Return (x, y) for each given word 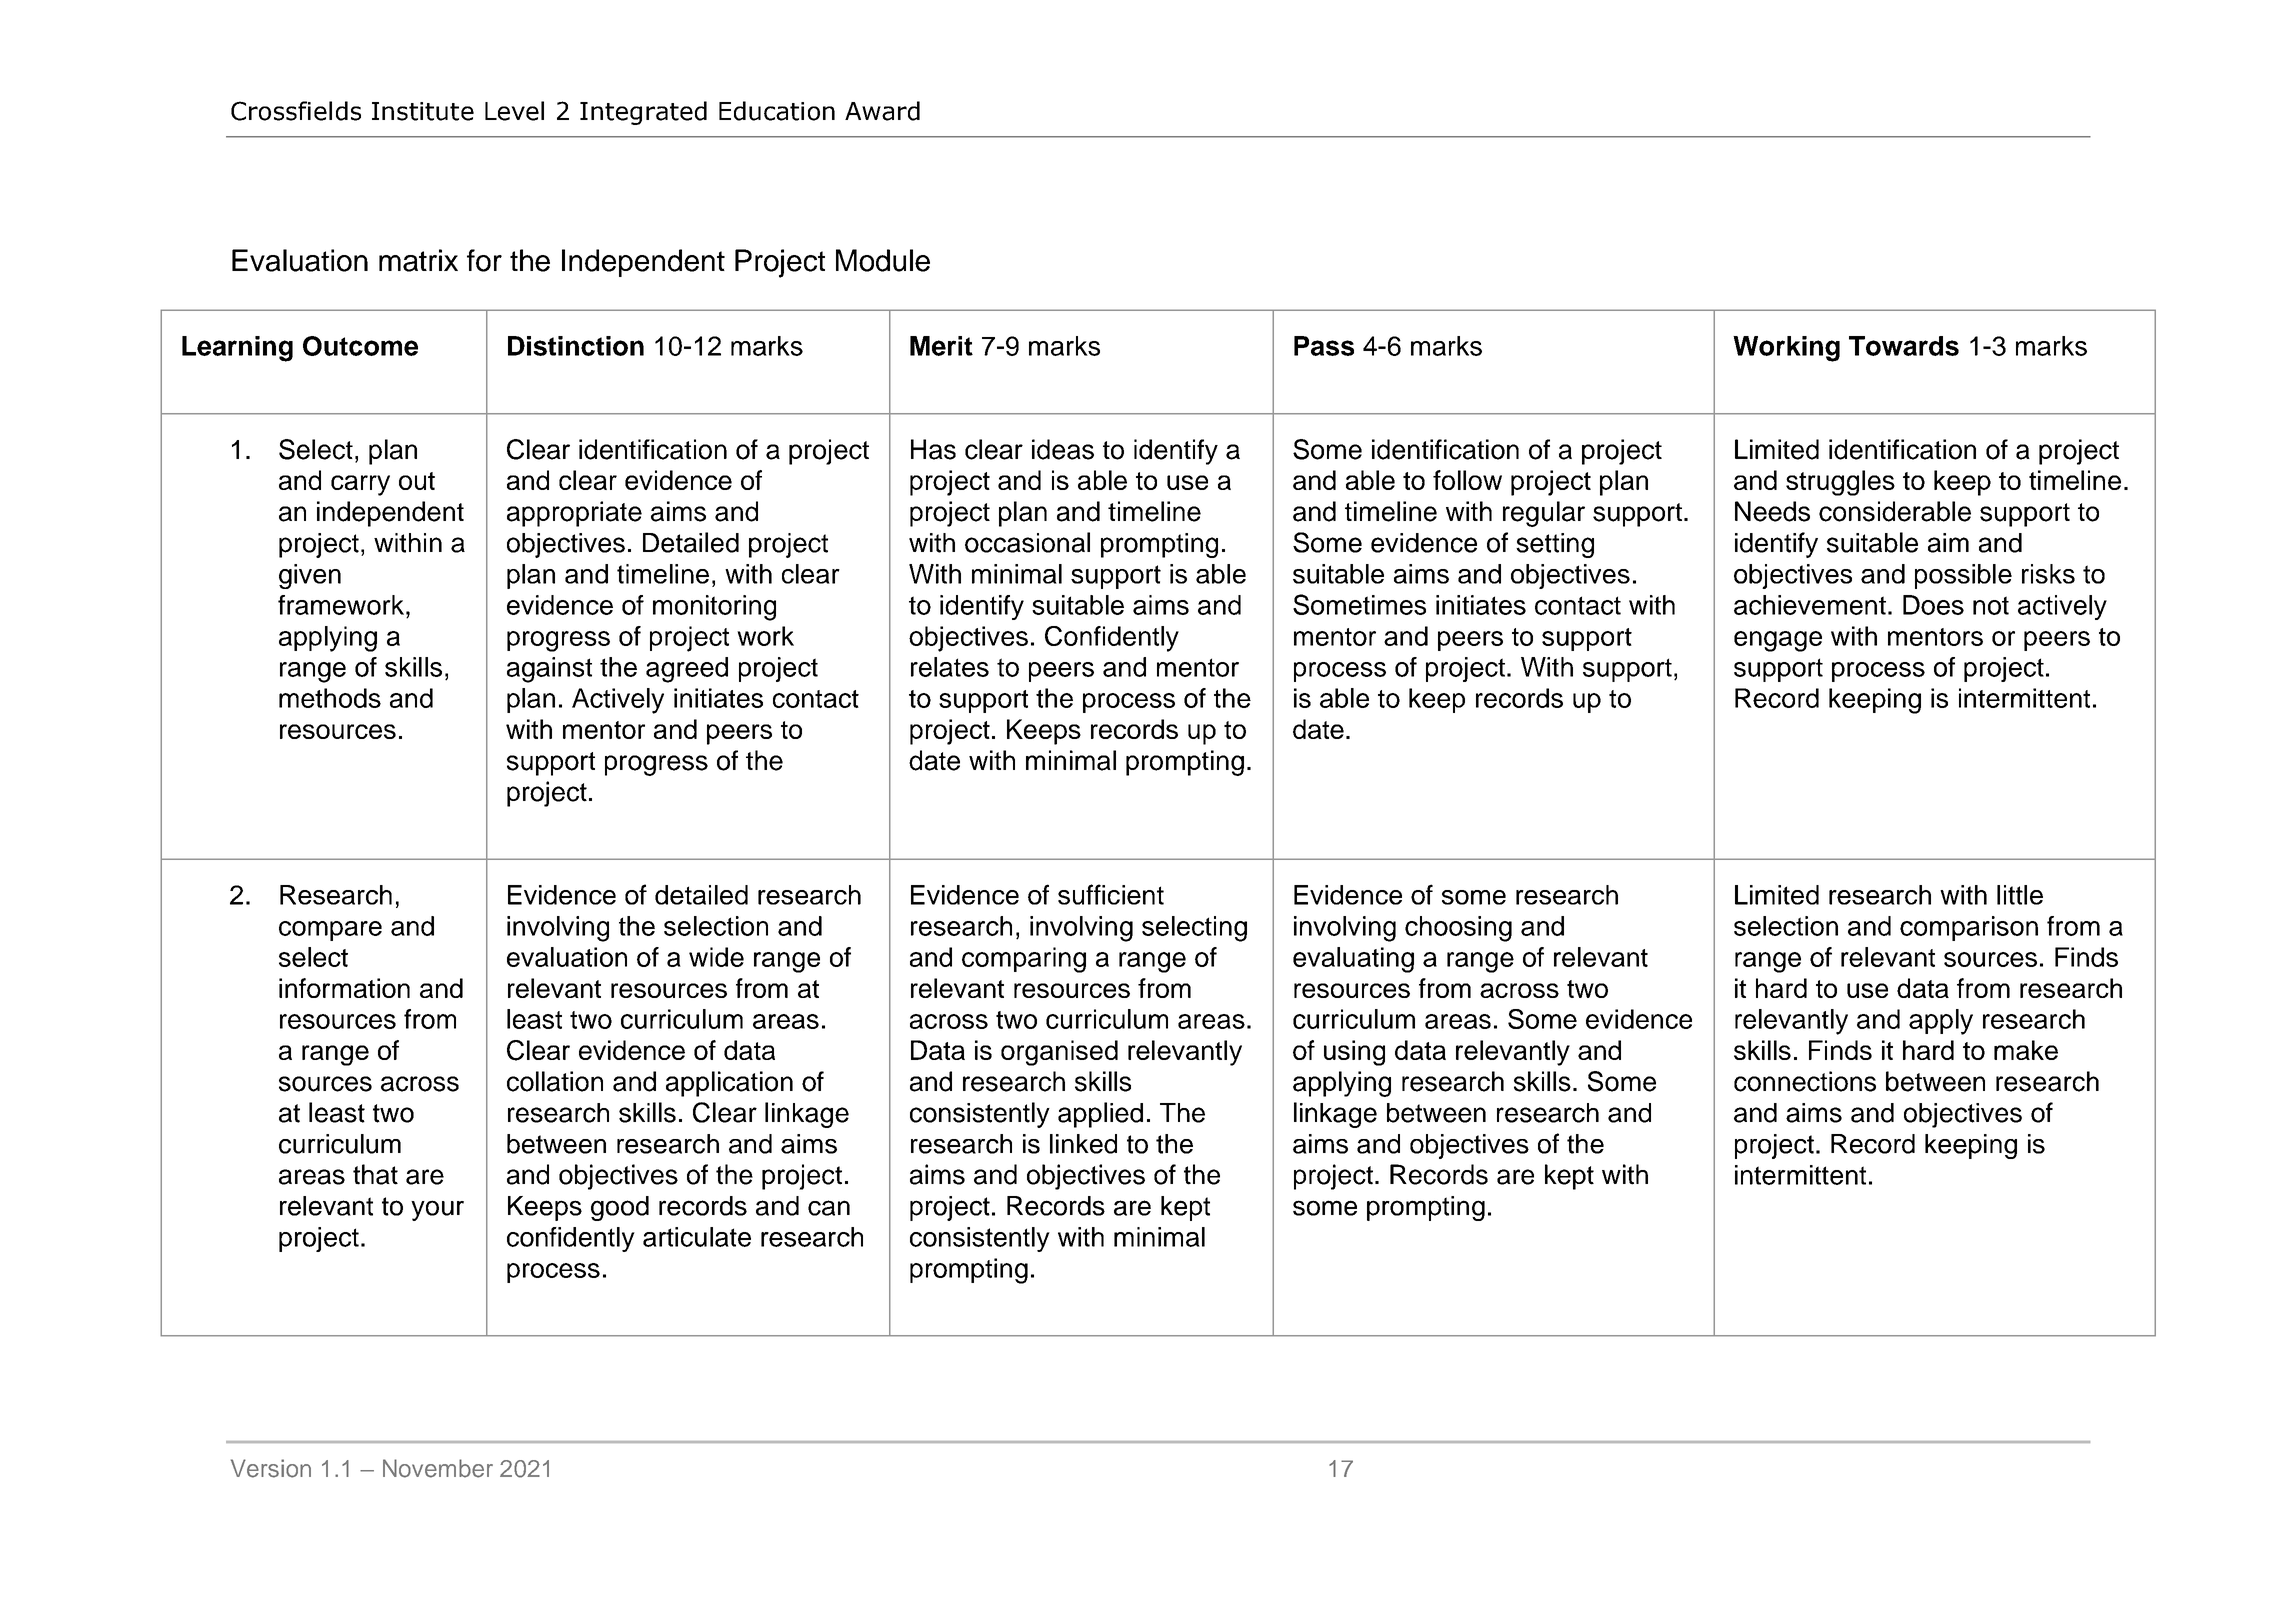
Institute (423, 111)
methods (330, 698)
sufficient (1111, 894)
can (829, 1208)
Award (882, 111)
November (438, 1468)
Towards (1904, 346)
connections (1805, 1081)
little (2020, 895)
